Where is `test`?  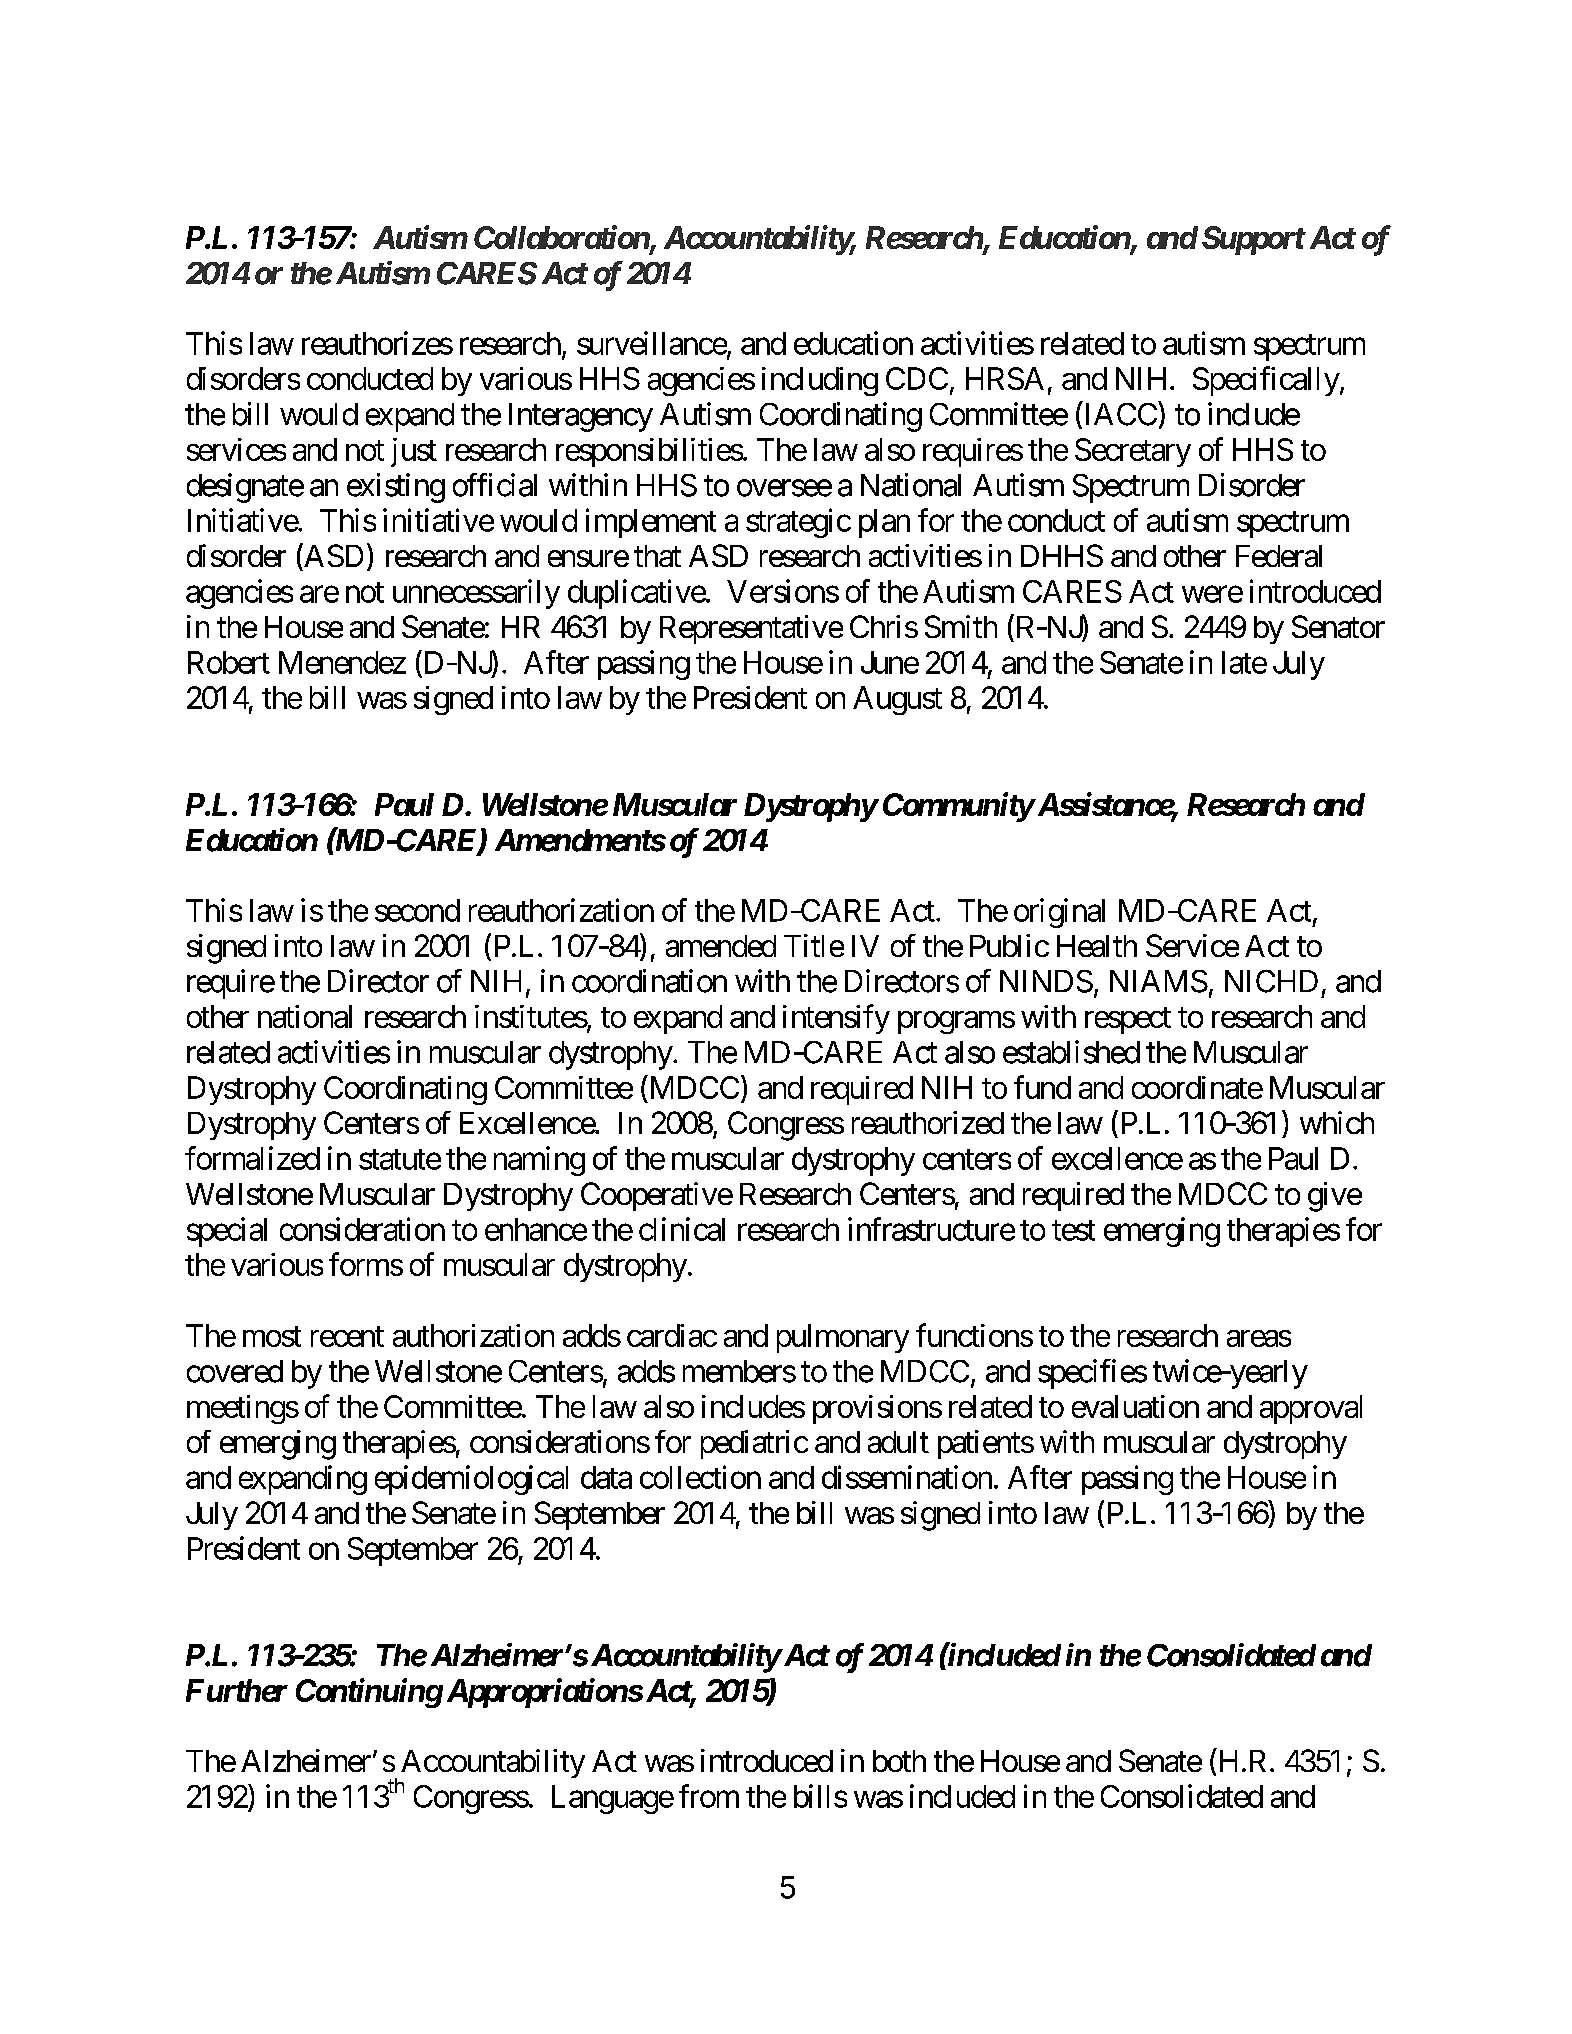
test is located at coordinates (1073, 1230).
